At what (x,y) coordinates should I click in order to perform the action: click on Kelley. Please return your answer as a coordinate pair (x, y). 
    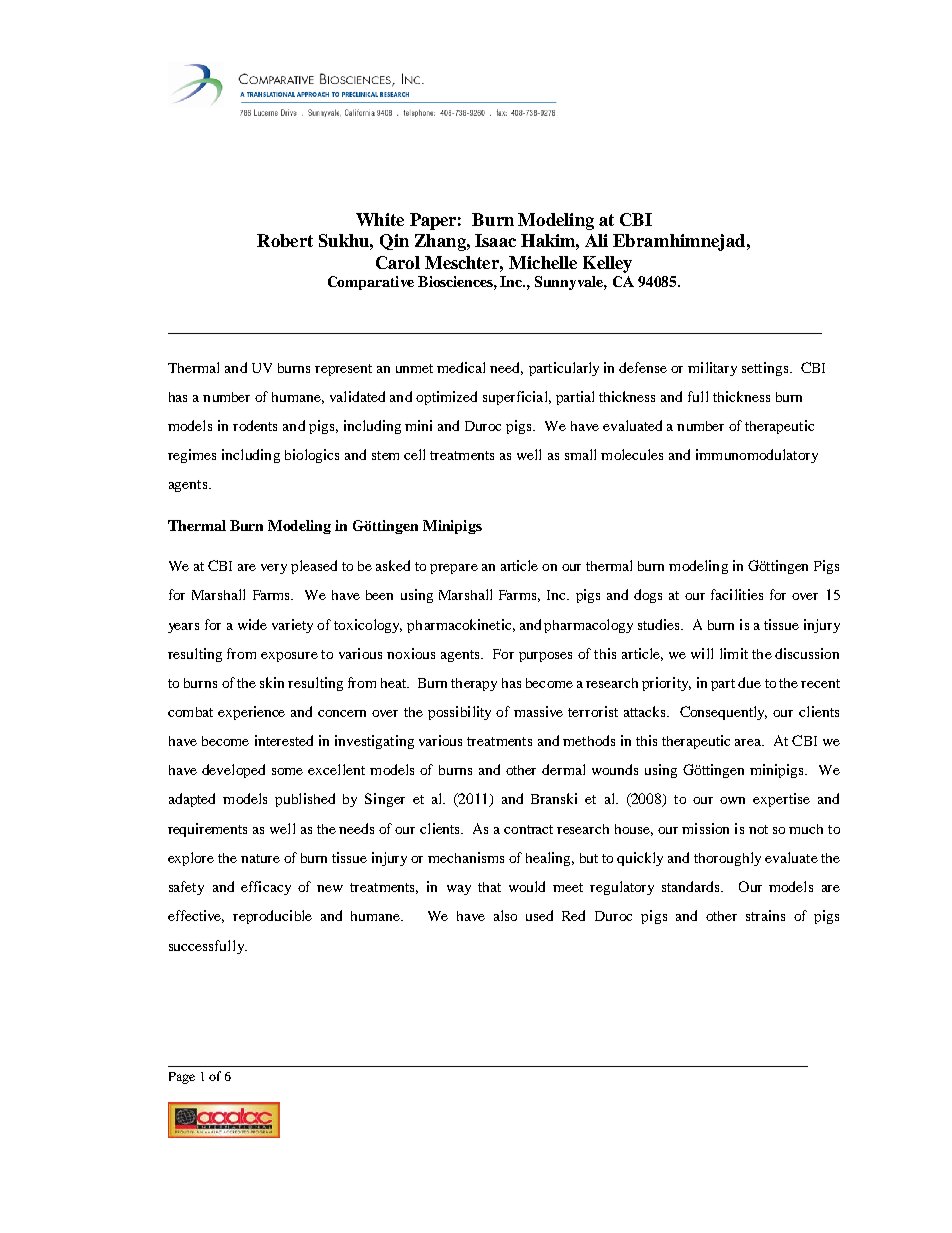
    Looking at the image, I should click on (607, 264).
